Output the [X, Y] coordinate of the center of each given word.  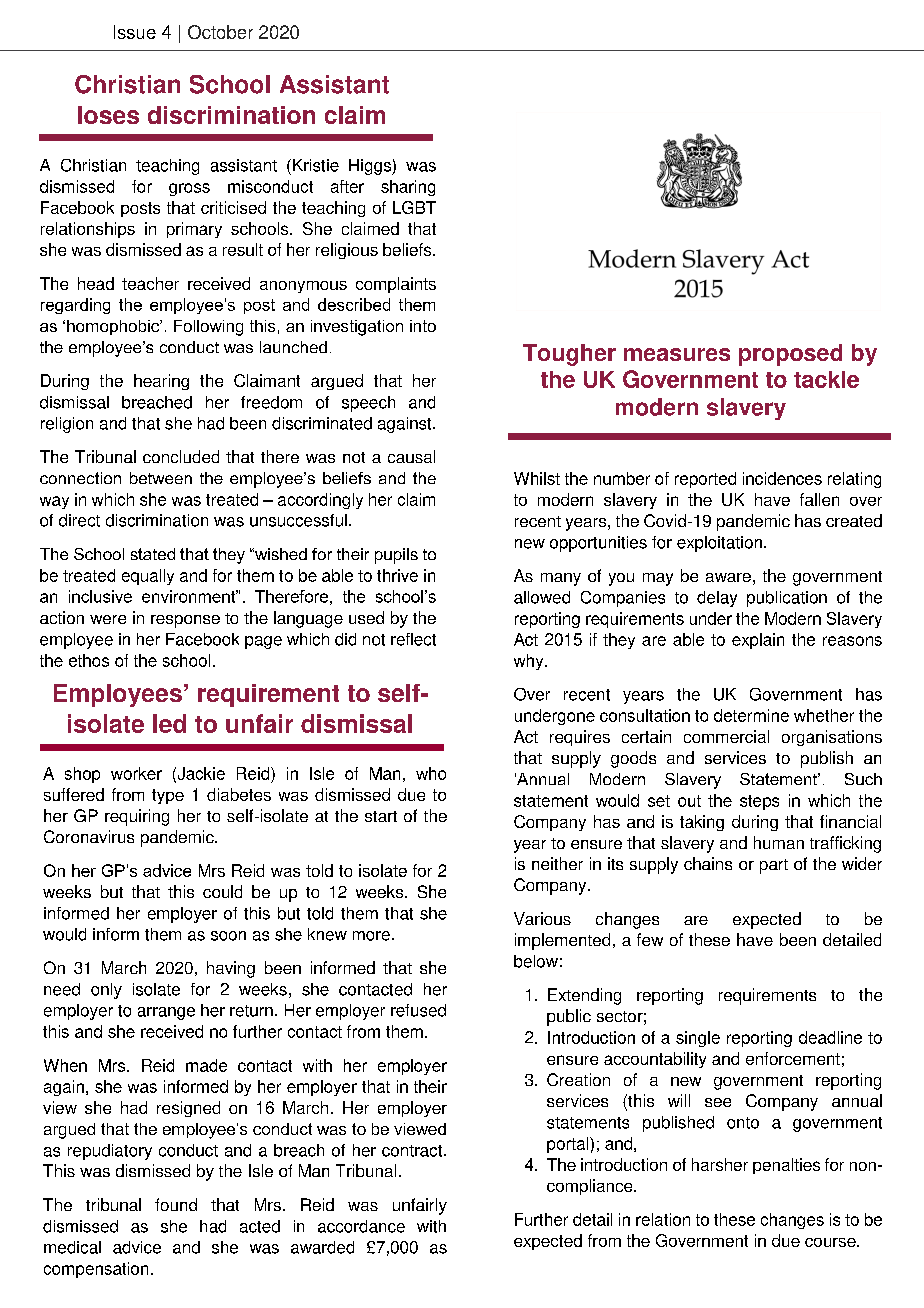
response [185, 621]
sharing [408, 188]
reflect [413, 639]
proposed [790, 355]
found [176, 1204]
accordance [361, 1226]
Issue [135, 32]
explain [758, 641]
